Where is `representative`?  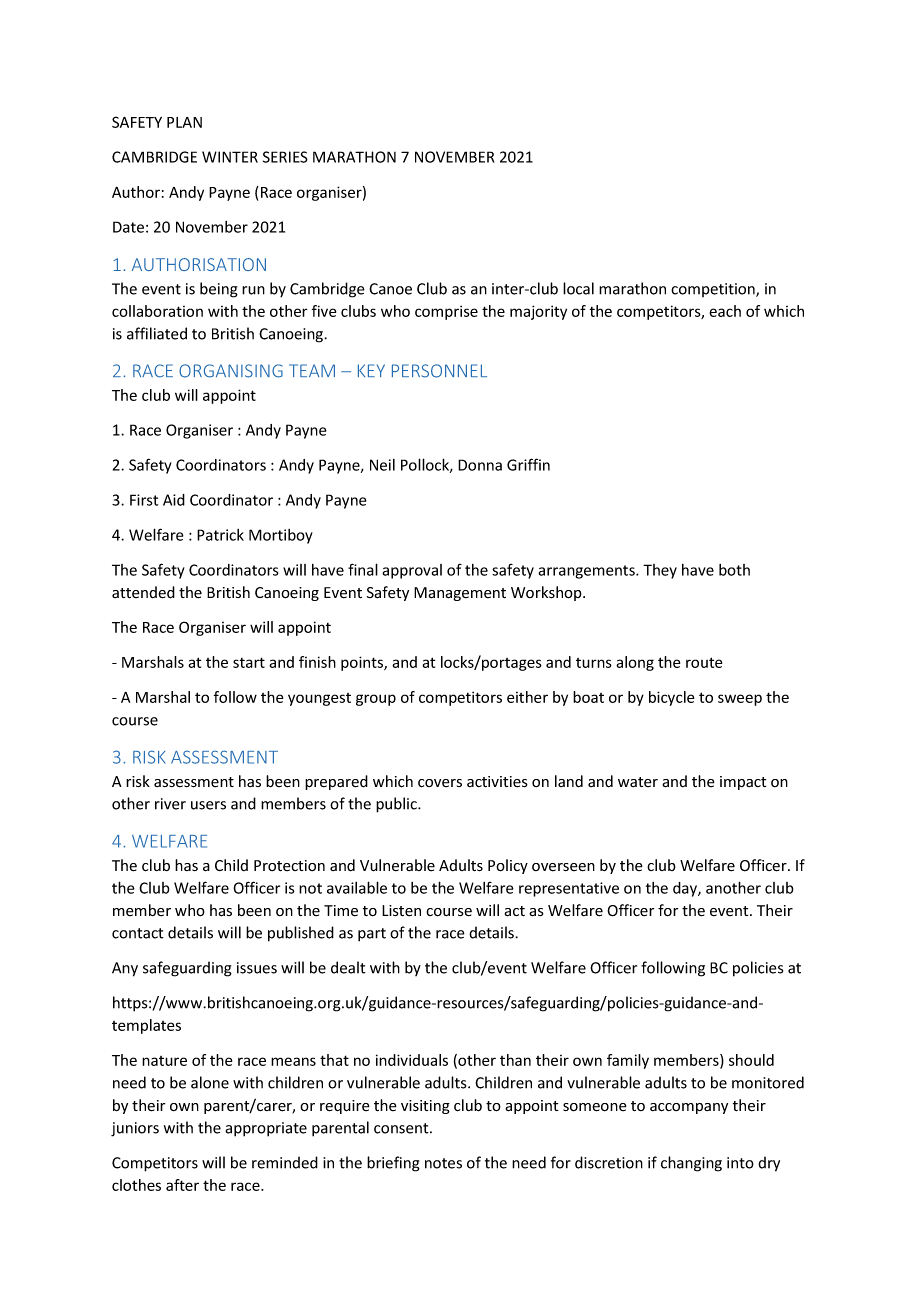 representative is located at coordinates (569, 889).
